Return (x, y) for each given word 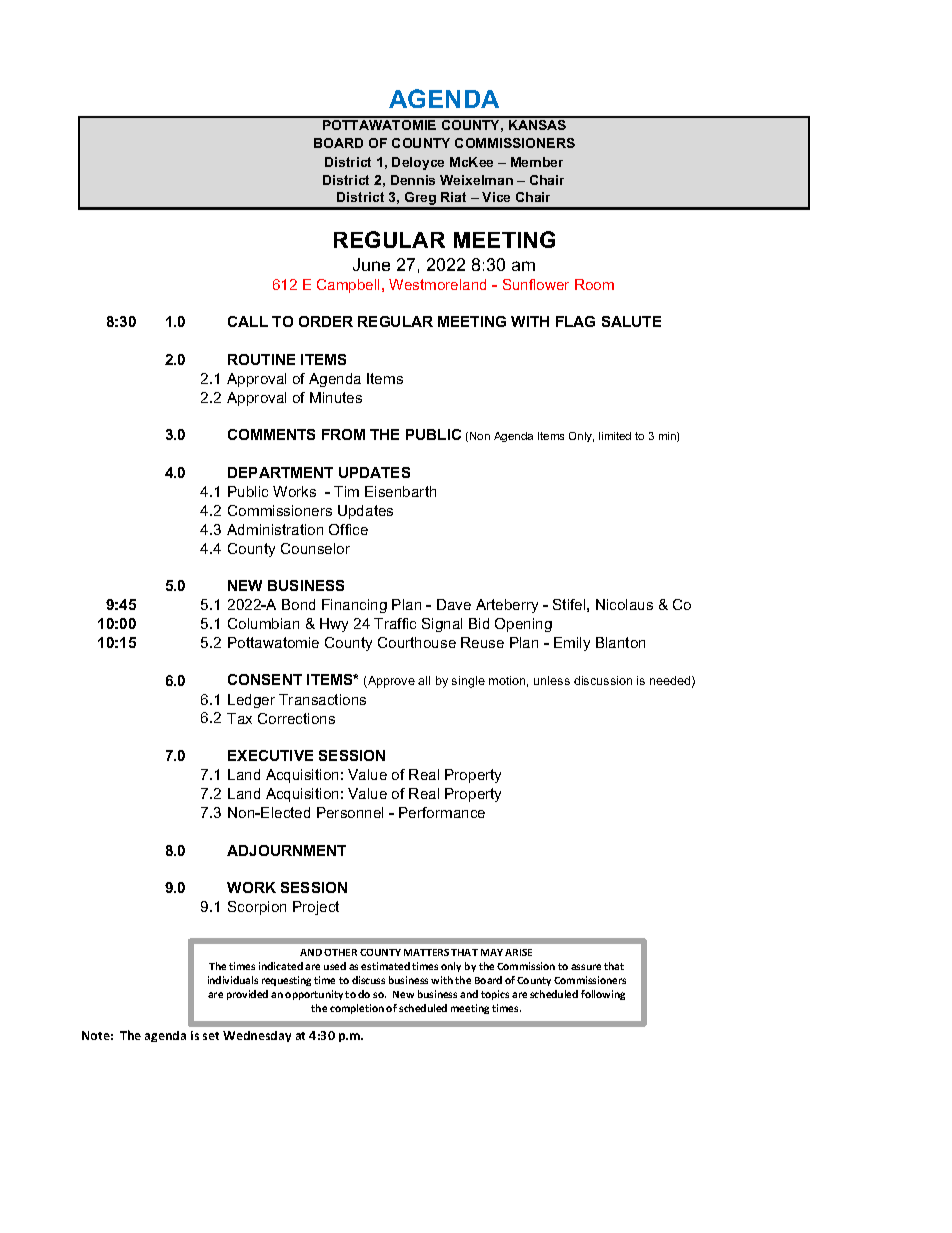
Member (537, 162)
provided (247, 995)
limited (615, 436)
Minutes (336, 397)
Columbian (263, 623)
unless (552, 680)
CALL (248, 321)
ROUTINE (261, 359)
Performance (442, 812)
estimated (385, 966)
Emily (572, 644)
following (603, 995)
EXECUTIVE (270, 755)
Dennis (413, 180)
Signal (442, 625)
